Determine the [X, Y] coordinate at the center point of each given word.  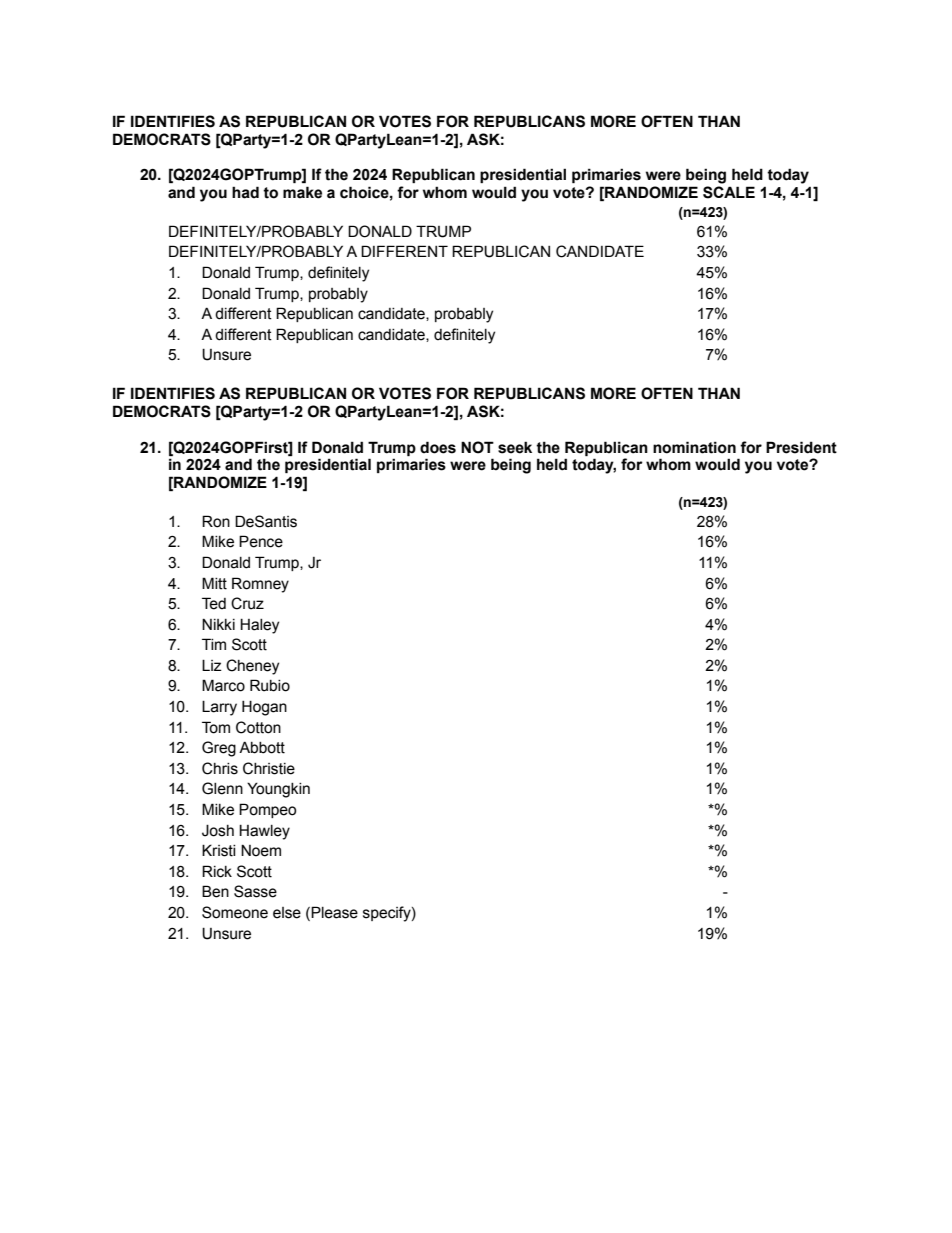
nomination [694, 447]
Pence [261, 541]
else [287, 913]
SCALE [729, 192]
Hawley [264, 832]
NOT [477, 447]
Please [333, 913]
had [245, 192]
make [302, 192]
